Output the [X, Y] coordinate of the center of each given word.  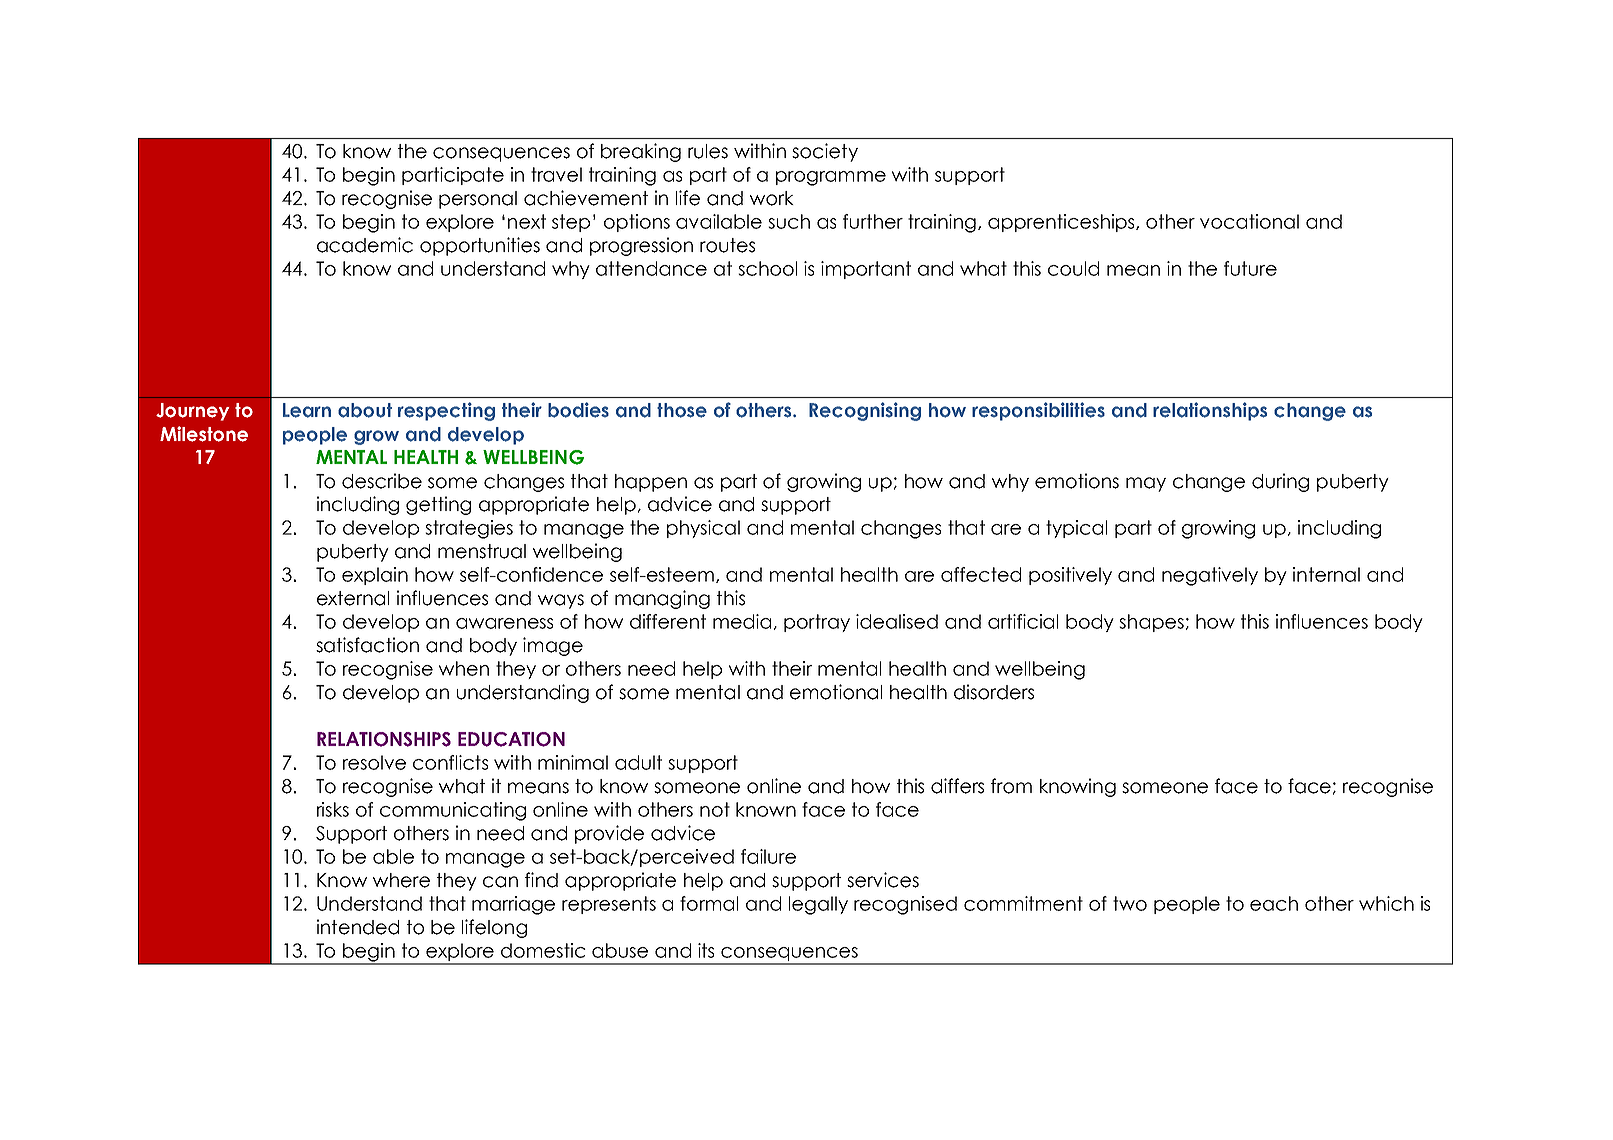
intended [358, 927]
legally [818, 905]
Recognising [865, 411]
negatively [1210, 576]
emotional [836, 692]
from [1011, 786]
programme [831, 178]
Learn [307, 410]
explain [375, 576]
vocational [1249, 221]
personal [478, 200]
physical [703, 529]
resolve [374, 762]
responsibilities [1038, 411]
